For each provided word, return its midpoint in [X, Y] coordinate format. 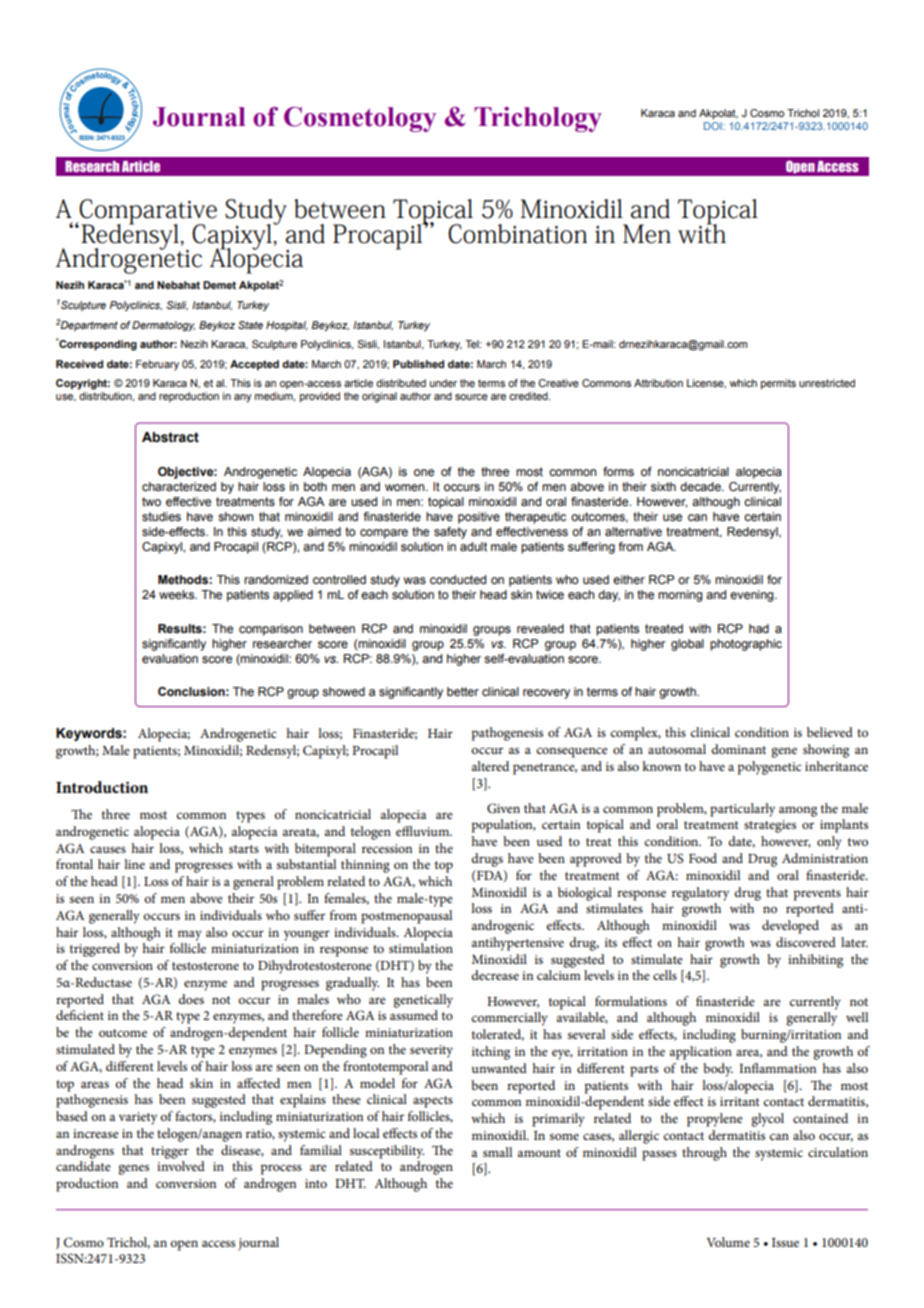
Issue [785, 1242]
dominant [738, 749]
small [497, 1152]
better [463, 691]
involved [181, 1166]
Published [418, 364]
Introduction [102, 787]
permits [778, 384]
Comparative [147, 212]
